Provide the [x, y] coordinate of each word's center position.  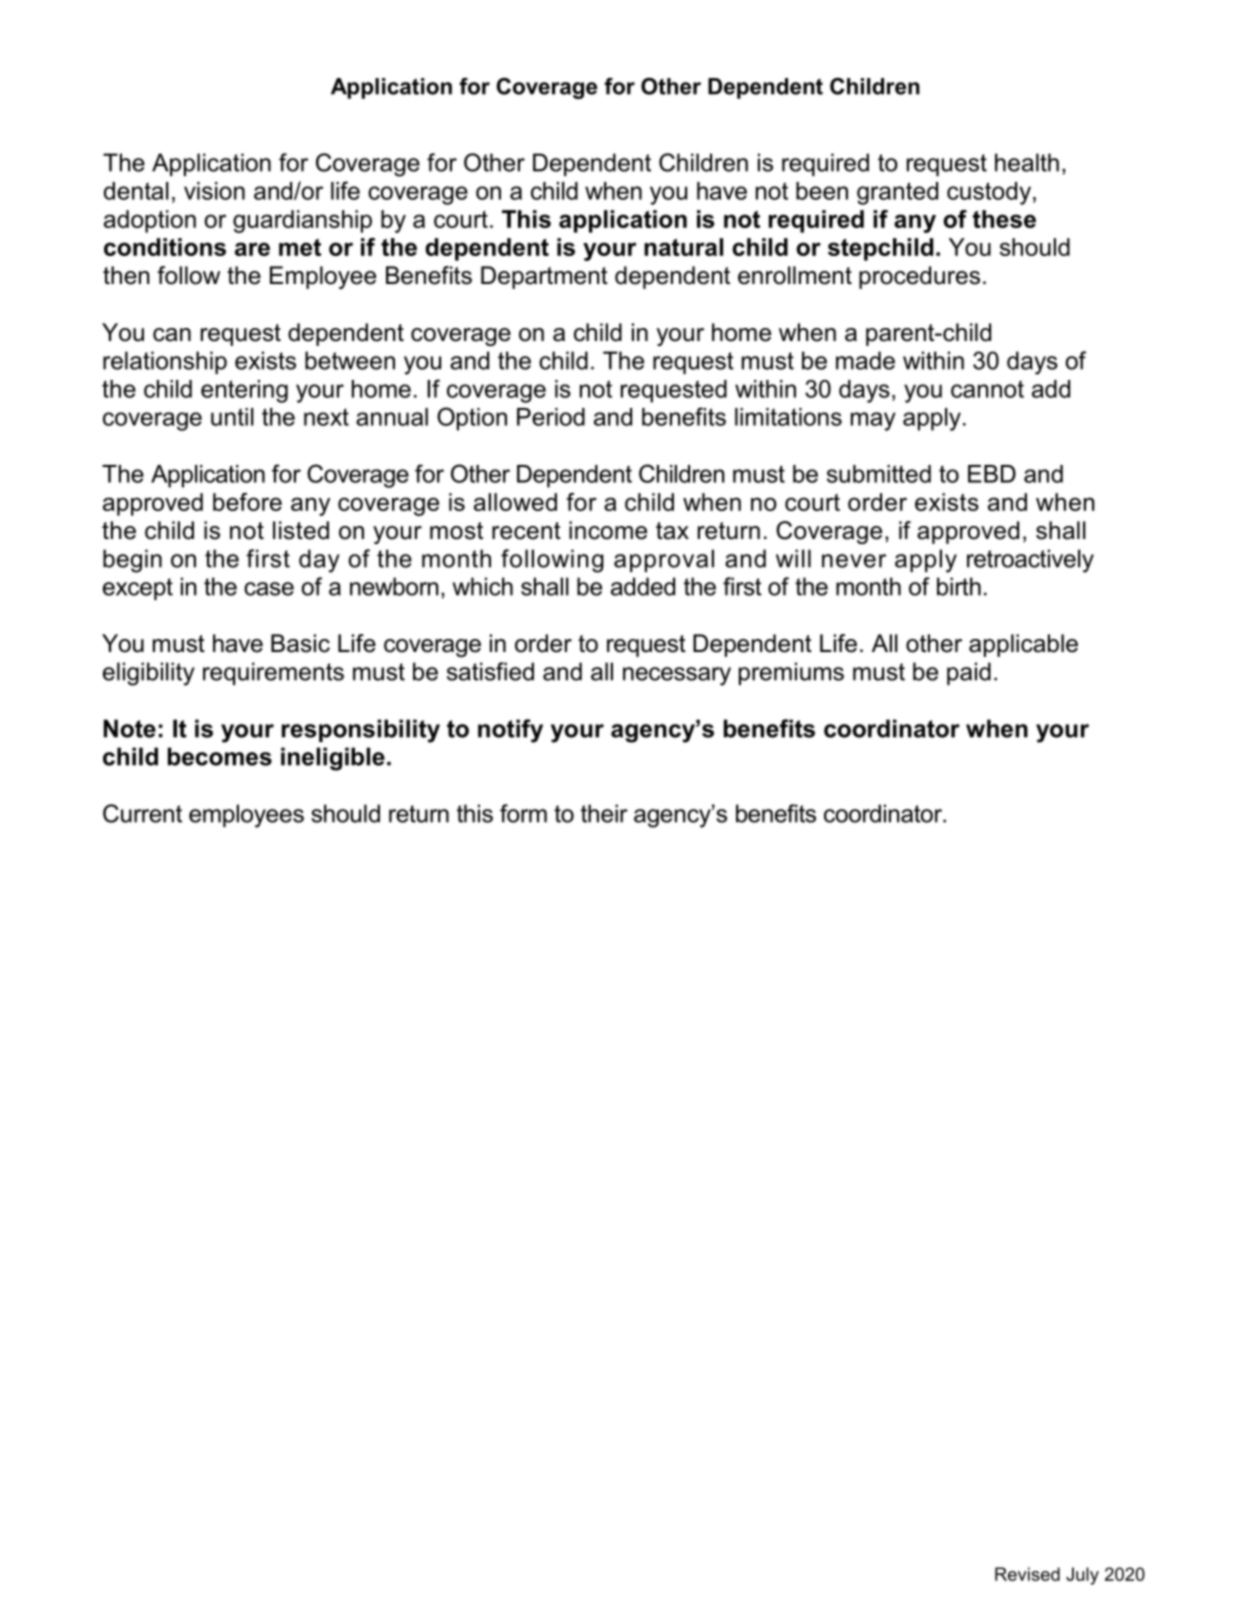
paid [969, 673]
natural [683, 247]
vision [214, 191]
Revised [1027, 1574]
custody [989, 193]
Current [142, 813]
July [1082, 1576]
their [604, 813]
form [523, 813]
